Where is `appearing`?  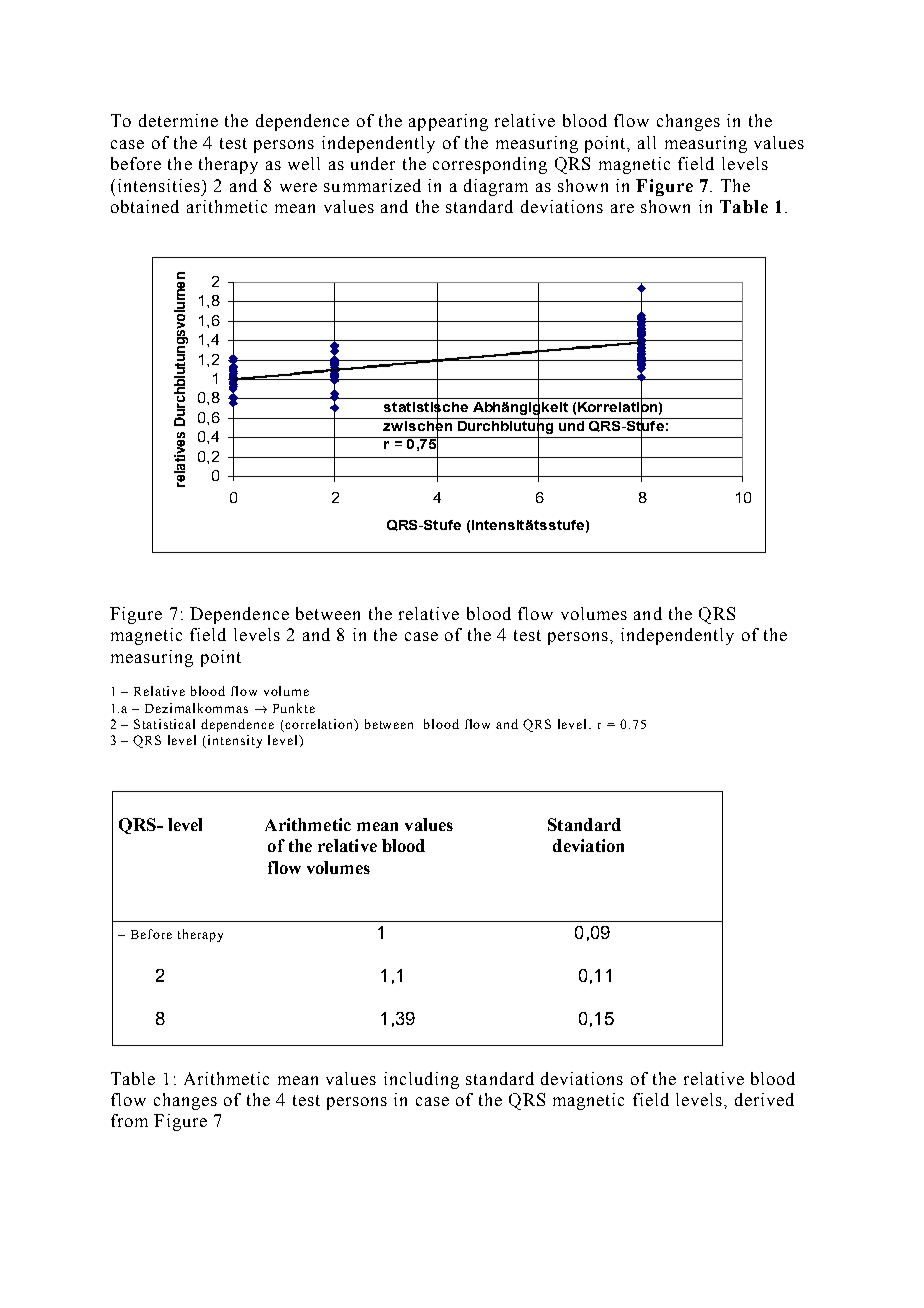 appearing is located at coordinates (448, 122).
